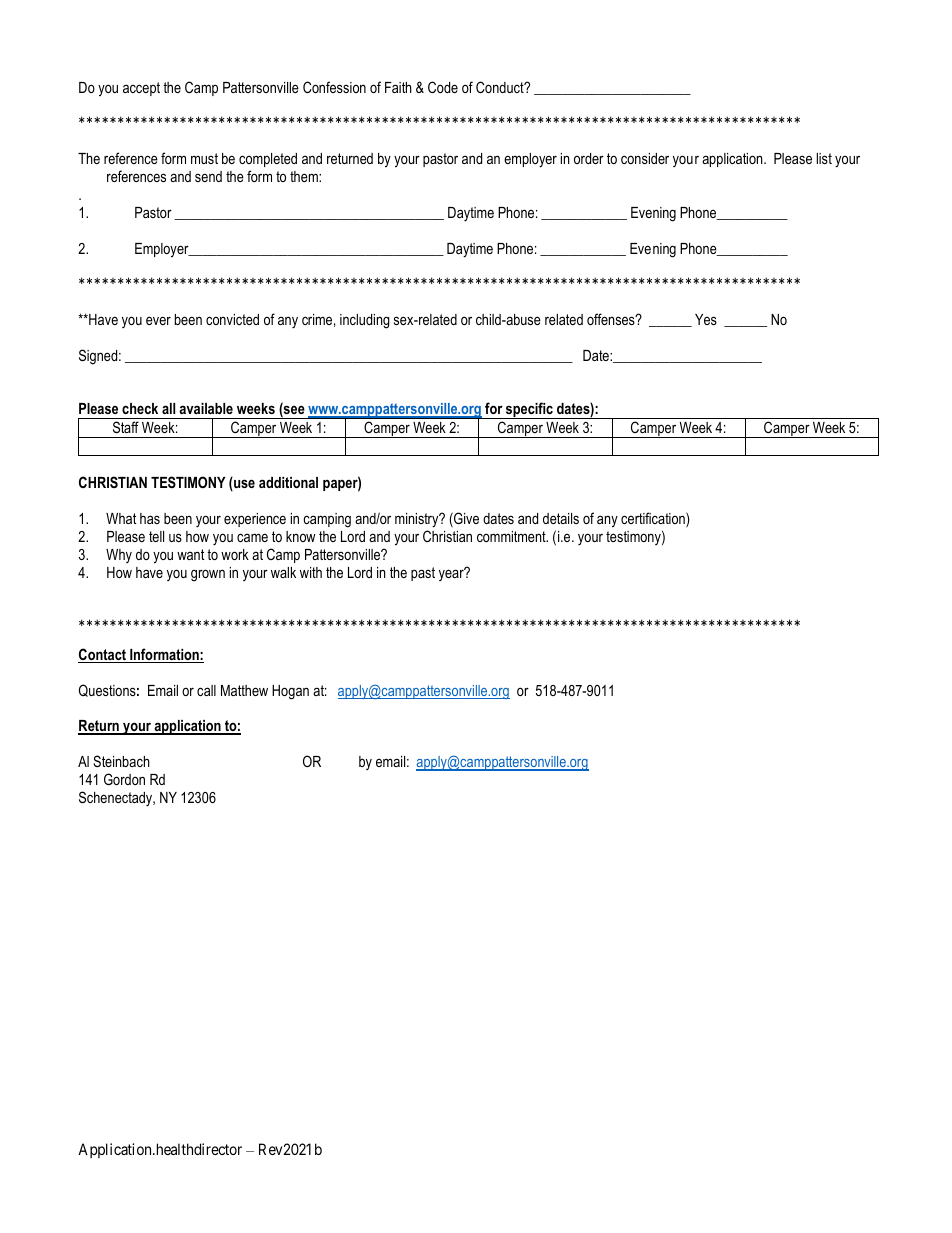 The image size is (952, 1233). What do you see at coordinates (290, 692) in the page?
I see `Hogan` at bounding box center [290, 692].
